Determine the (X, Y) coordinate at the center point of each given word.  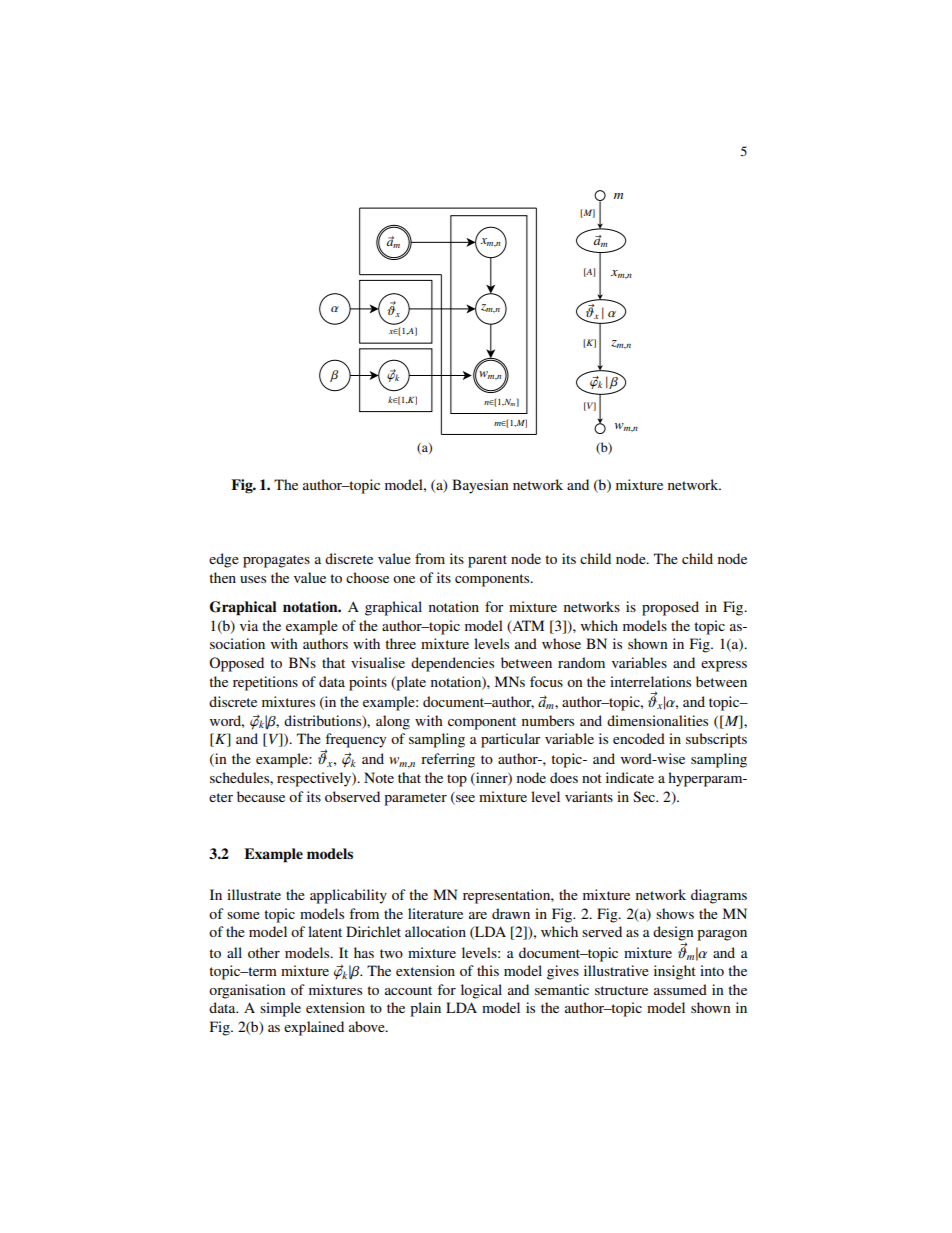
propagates (276, 561)
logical (481, 991)
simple (280, 1009)
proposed (670, 608)
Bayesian (480, 486)
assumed (680, 989)
